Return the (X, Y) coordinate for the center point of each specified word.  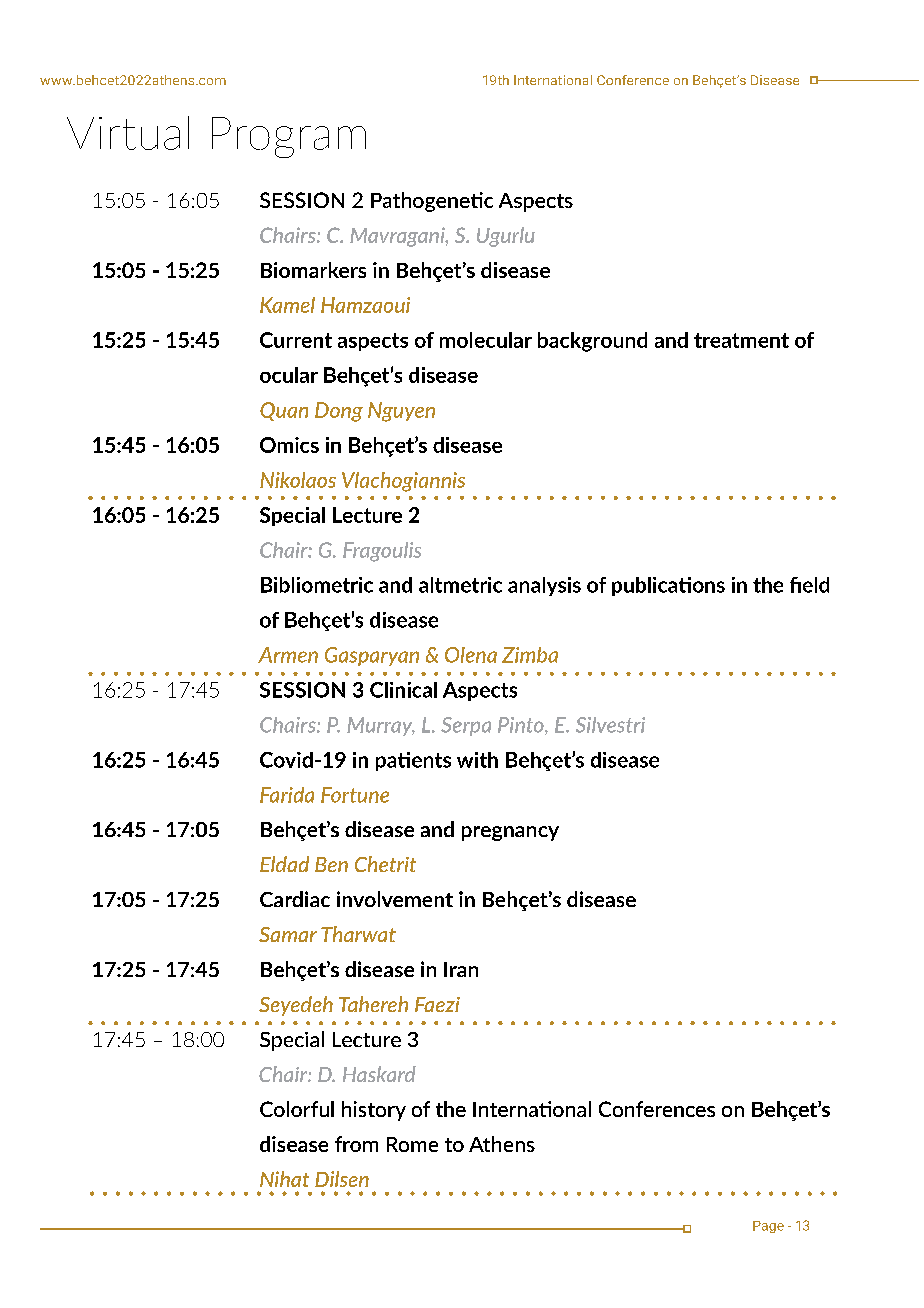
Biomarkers (313, 270)
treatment (741, 340)
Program (289, 137)
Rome (412, 1144)
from (356, 1144)
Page (768, 1227)
